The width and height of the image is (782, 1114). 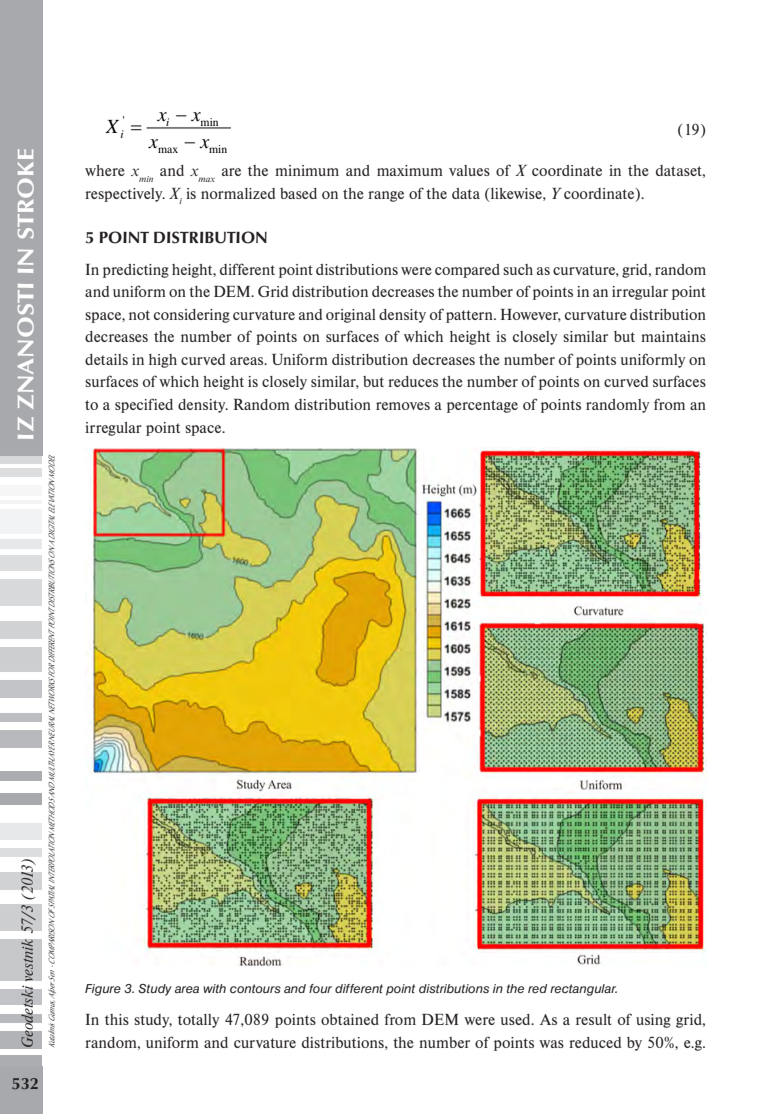 I want to click on respectively, so click(x=125, y=195).
